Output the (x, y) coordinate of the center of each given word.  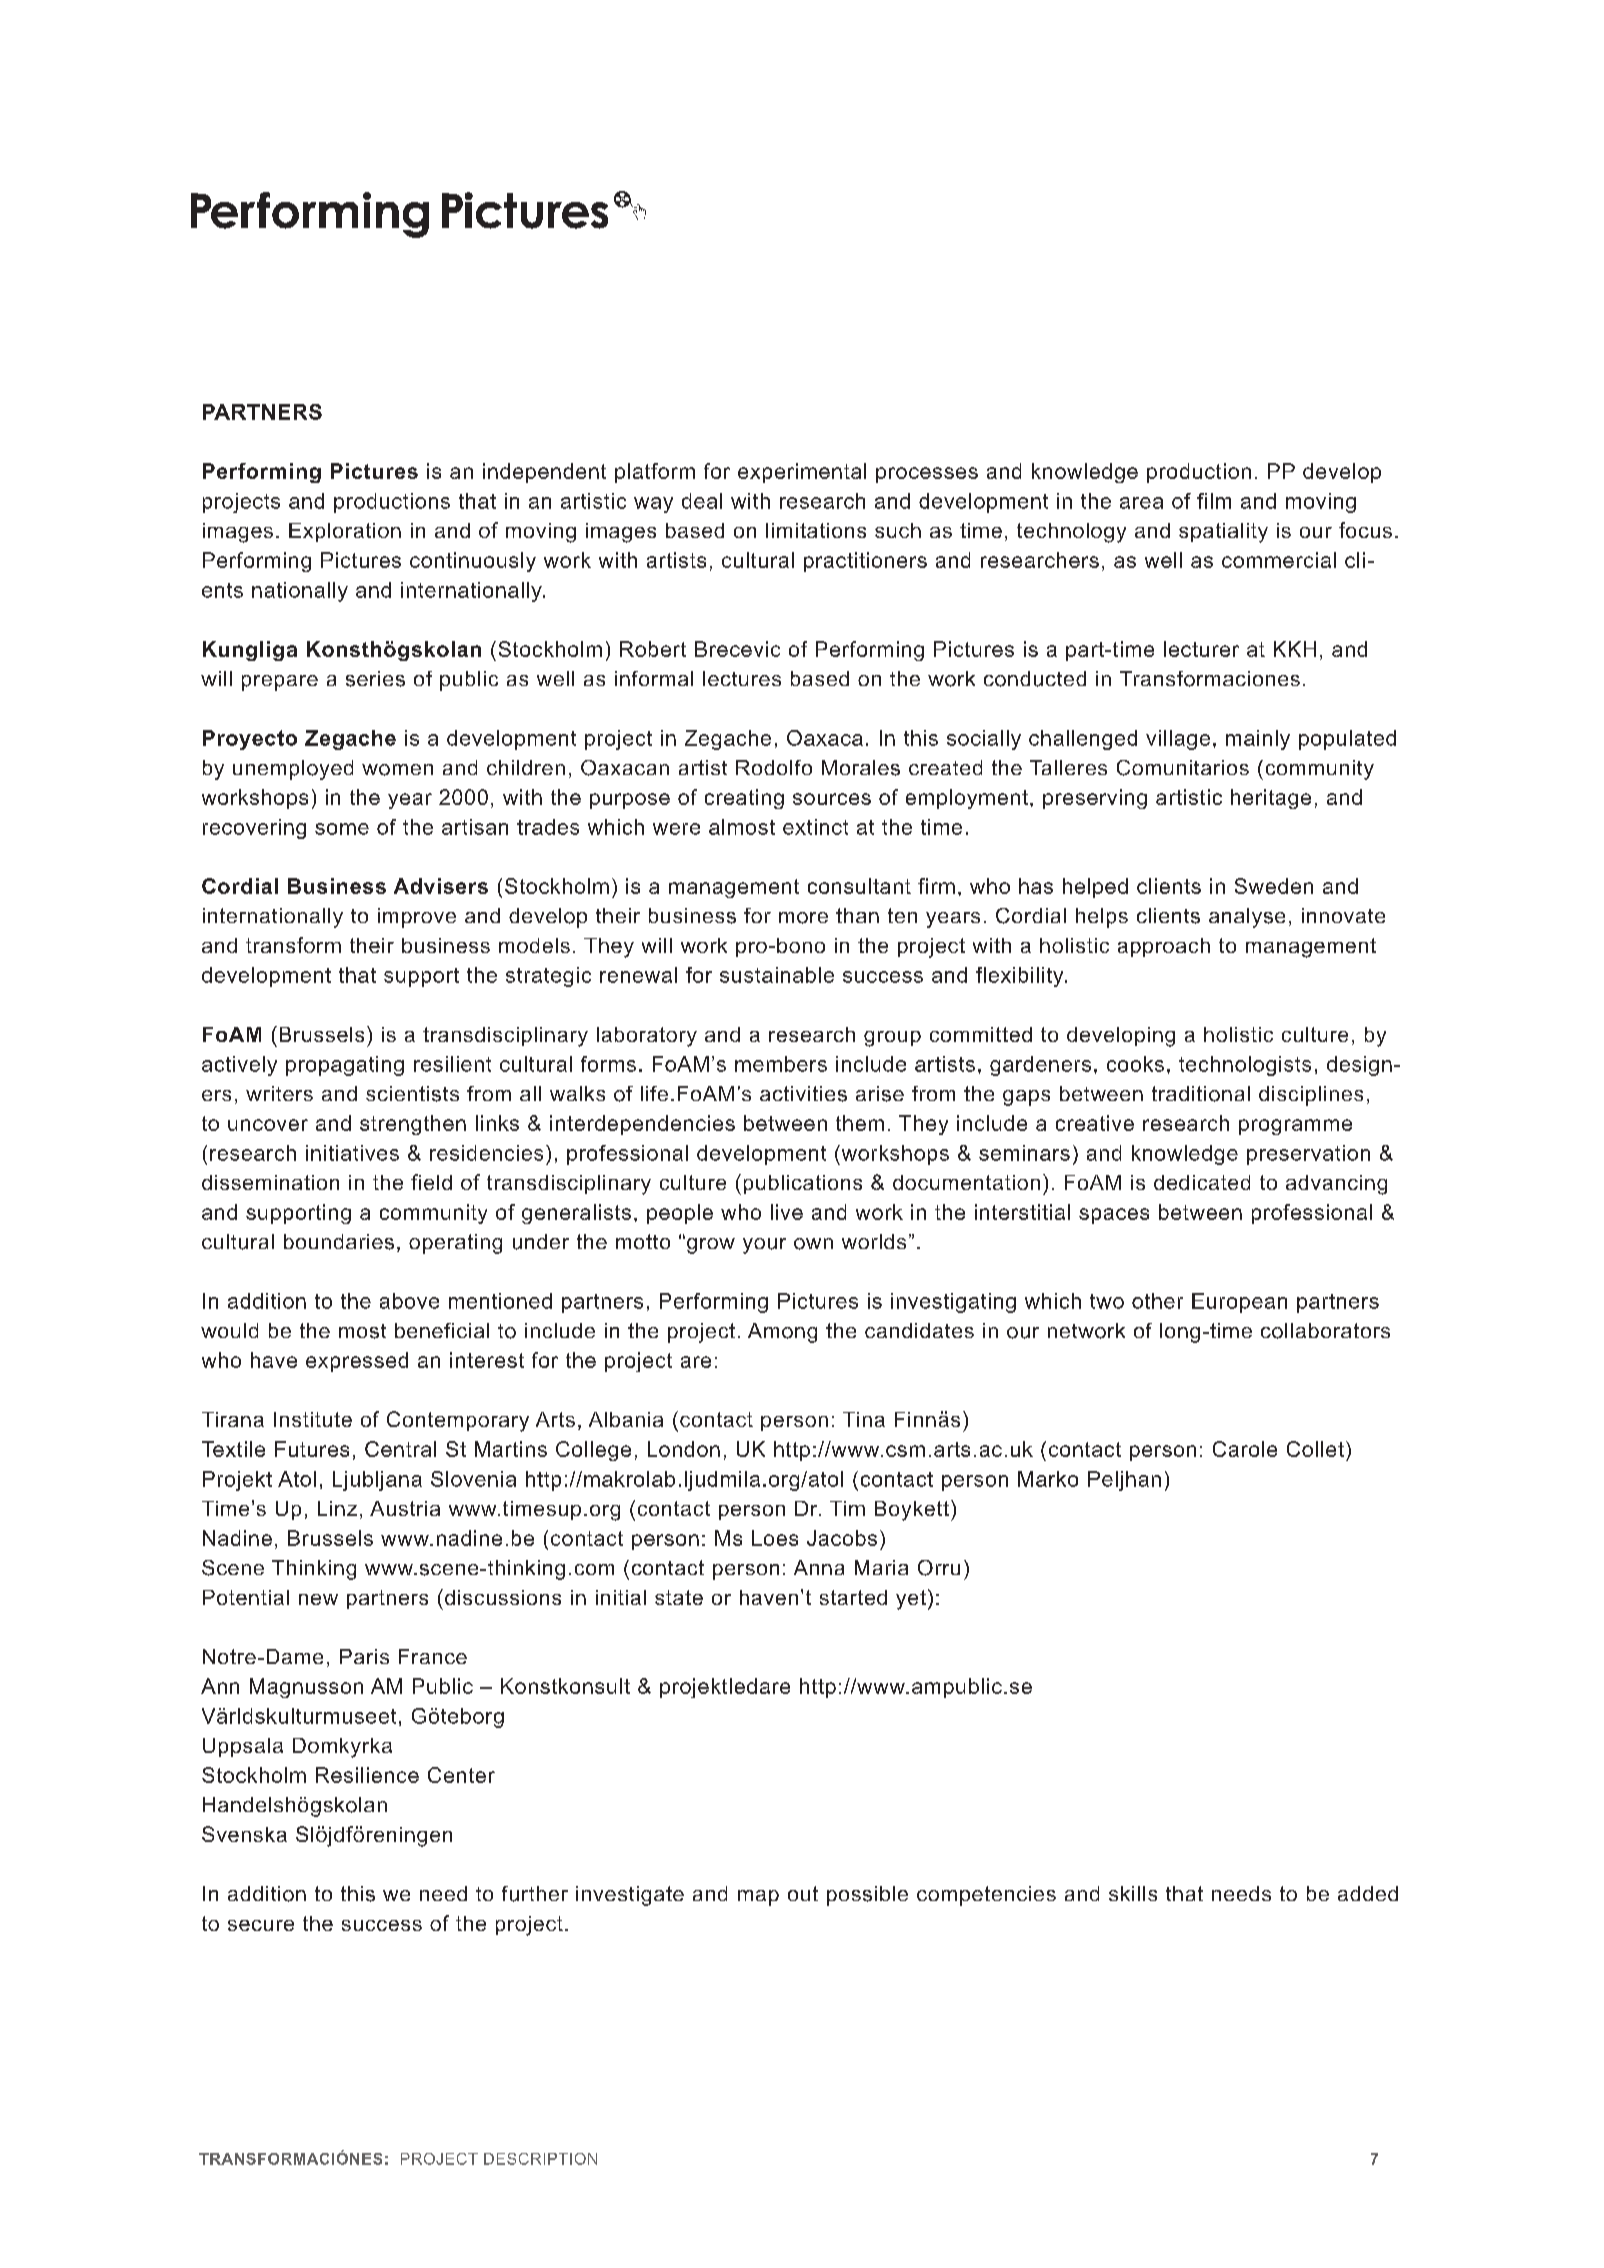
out (803, 1893)
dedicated (1202, 1182)
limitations (816, 530)
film (1214, 501)
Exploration (345, 532)
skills (1133, 1893)
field (431, 1182)
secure (261, 1925)
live (787, 1212)
